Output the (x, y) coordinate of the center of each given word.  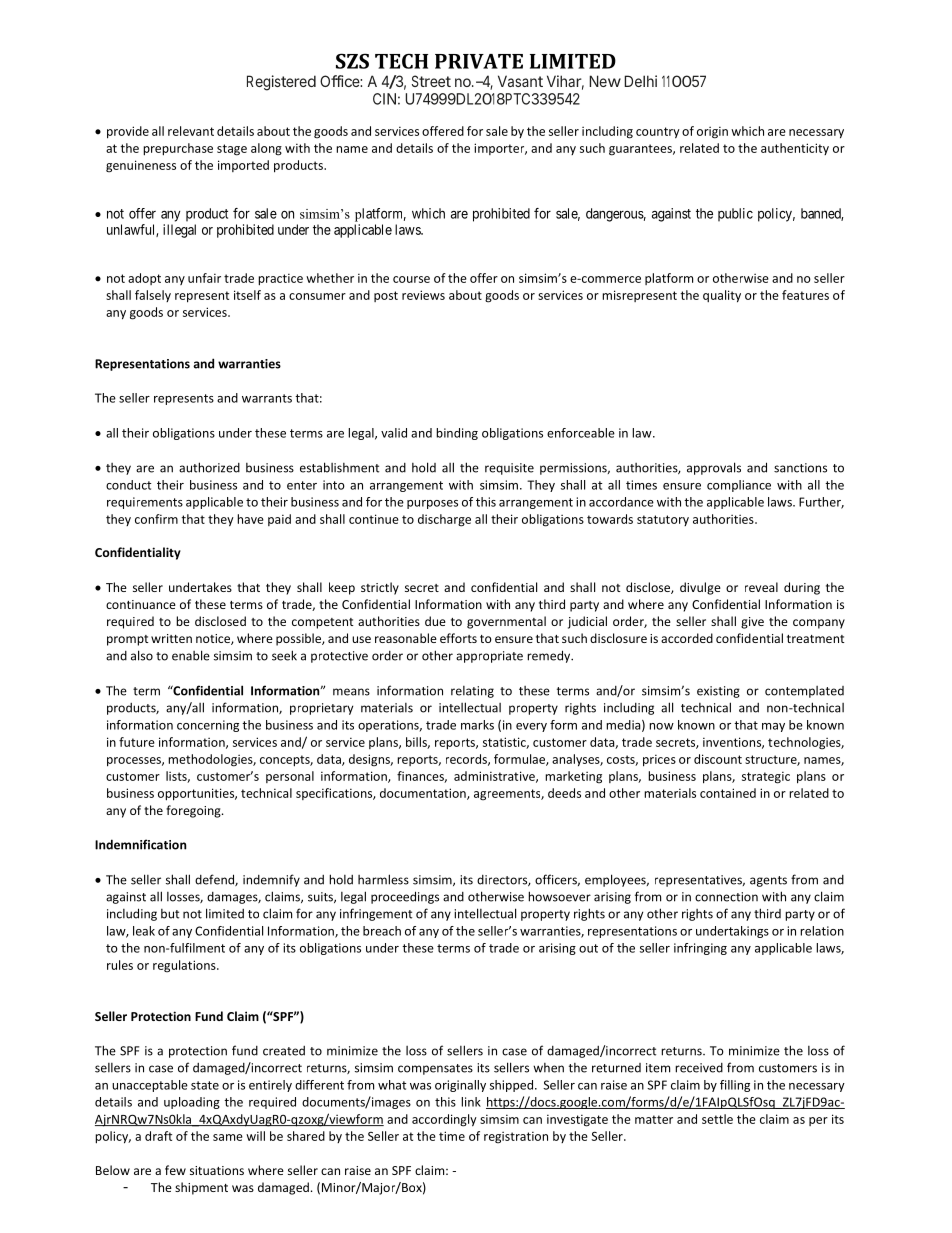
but (170, 914)
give (752, 623)
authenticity (795, 149)
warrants (267, 398)
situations (217, 1170)
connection (726, 897)
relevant (191, 131)
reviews (423, 295)
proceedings (405, 897)
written (171, 638)
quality (722, 296)
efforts (458, 638)
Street (431, 81)
